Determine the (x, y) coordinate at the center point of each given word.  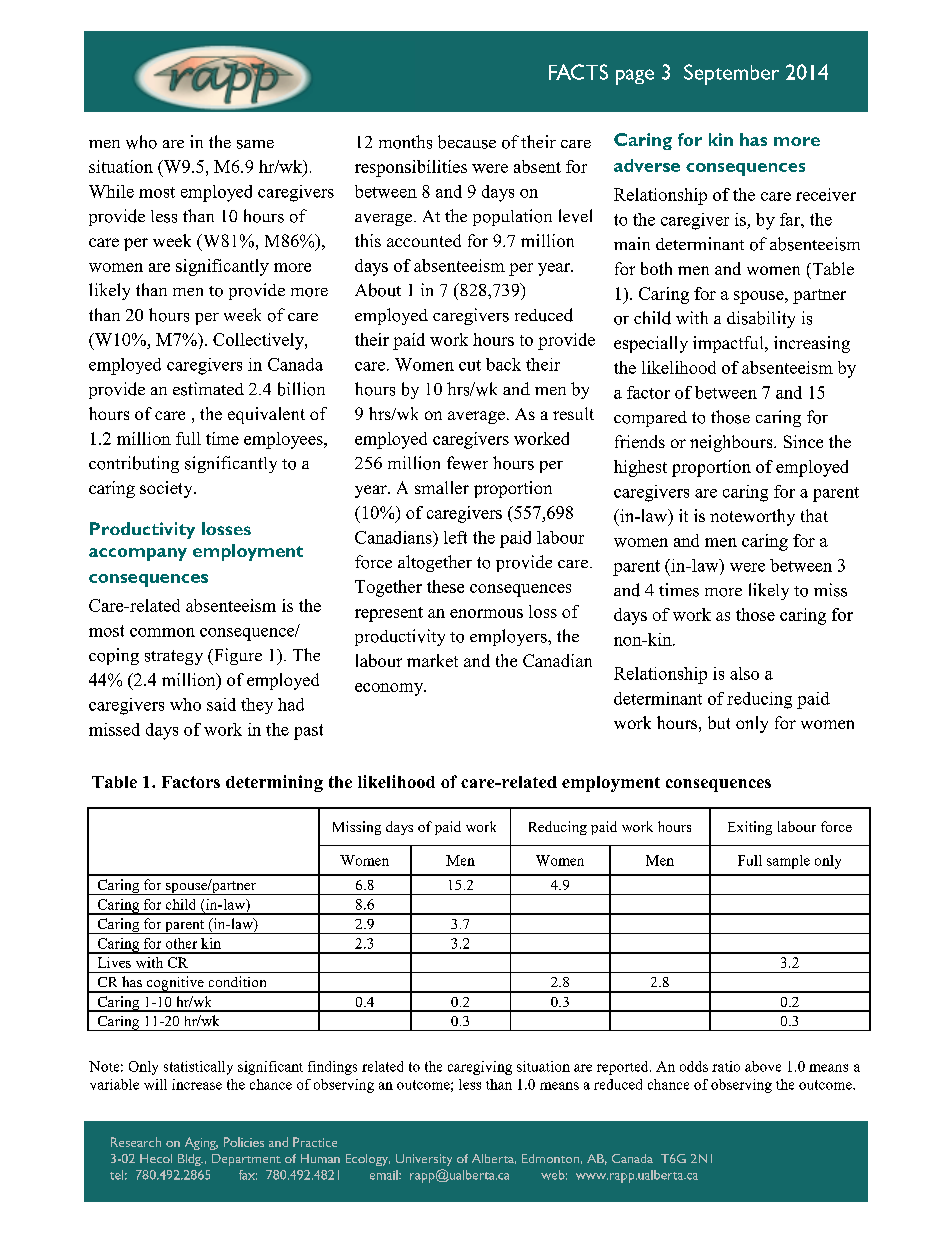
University (424, 1160)
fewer (467, 463)
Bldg (190, 1160)
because (467, 142)
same (255, 144)
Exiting (750, 828)
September (731, 74)
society (167, 489)
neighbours (732, 443)
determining (274, 783)
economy (390, 689)
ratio (726, 1066)
